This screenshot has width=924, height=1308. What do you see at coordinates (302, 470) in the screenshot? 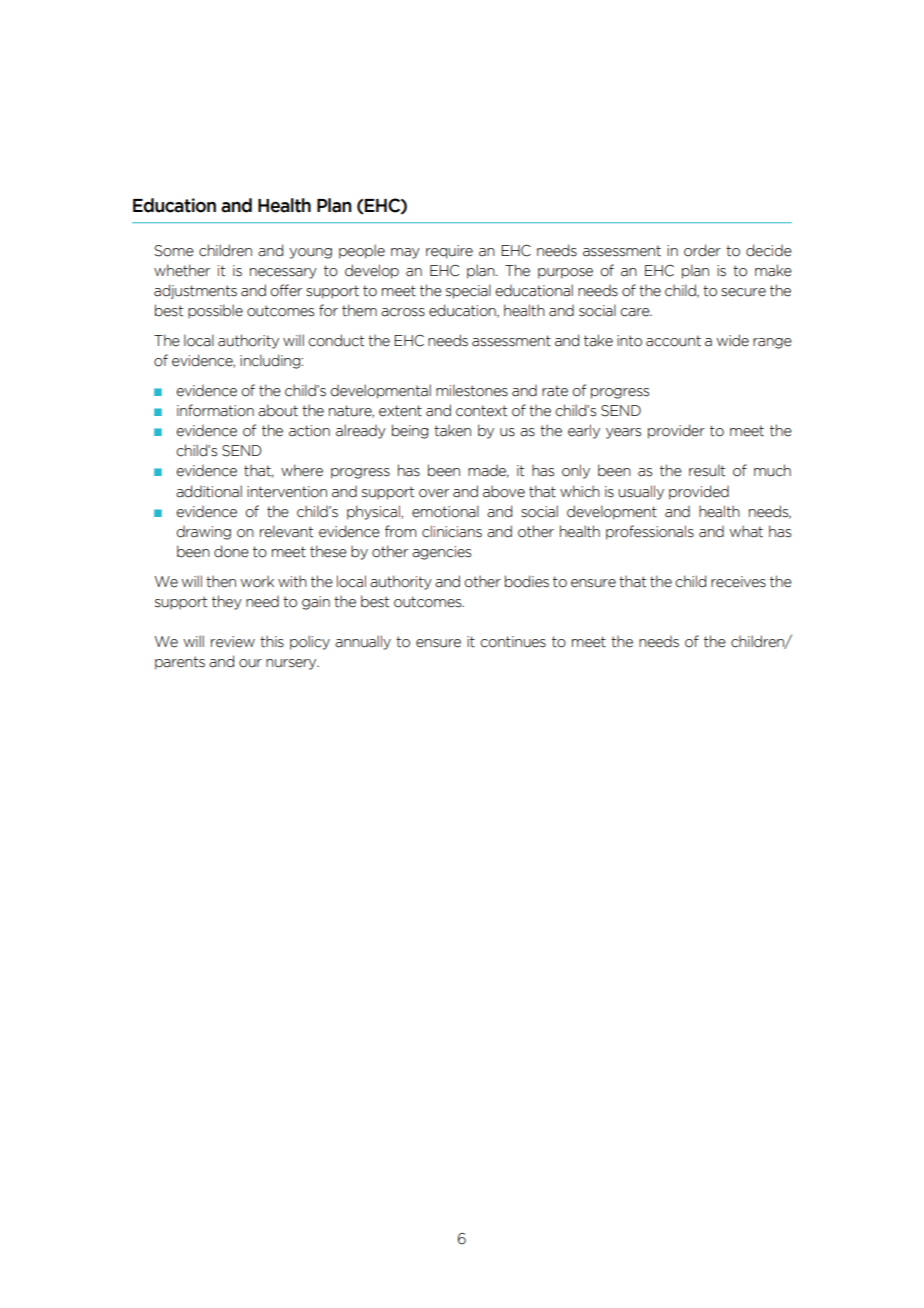
I see `where` at bounding box center [302, 470].
